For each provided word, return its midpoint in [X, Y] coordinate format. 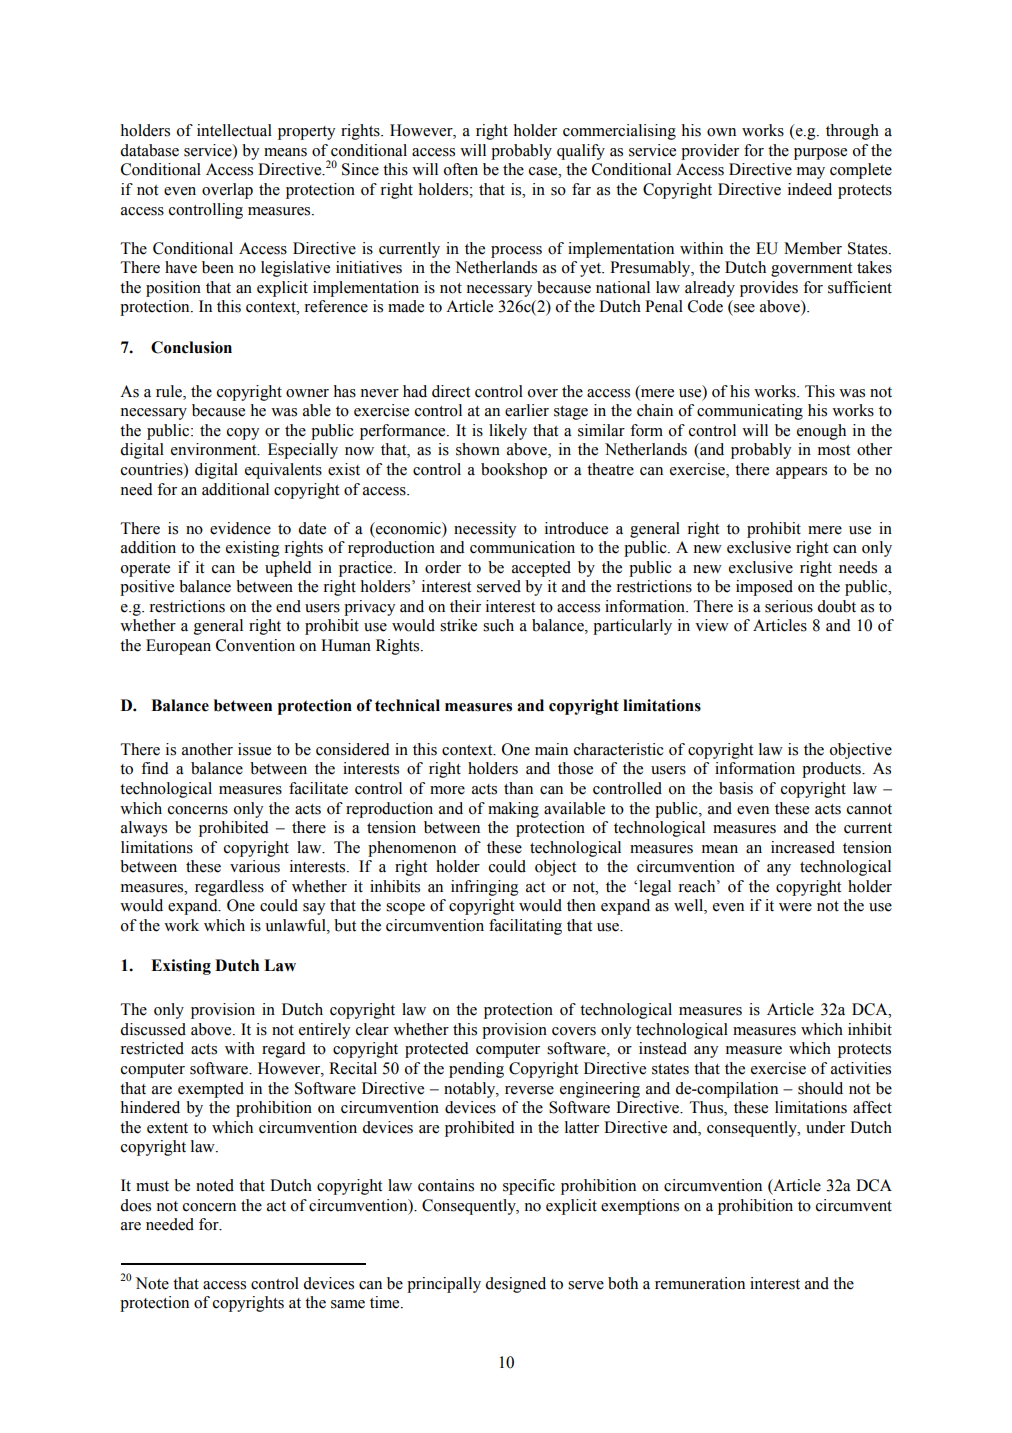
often [461, 169]
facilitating [525, 927]
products [832, 770]
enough [821, 432]
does [135, 1205]
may [811, 173]
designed [515, 1285]
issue [254, 749]
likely [508, 432]
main [551, 749]
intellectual [234, 130]
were [795, 907]
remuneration [700, 1283]
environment [215, 449]
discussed [153, 1029]
